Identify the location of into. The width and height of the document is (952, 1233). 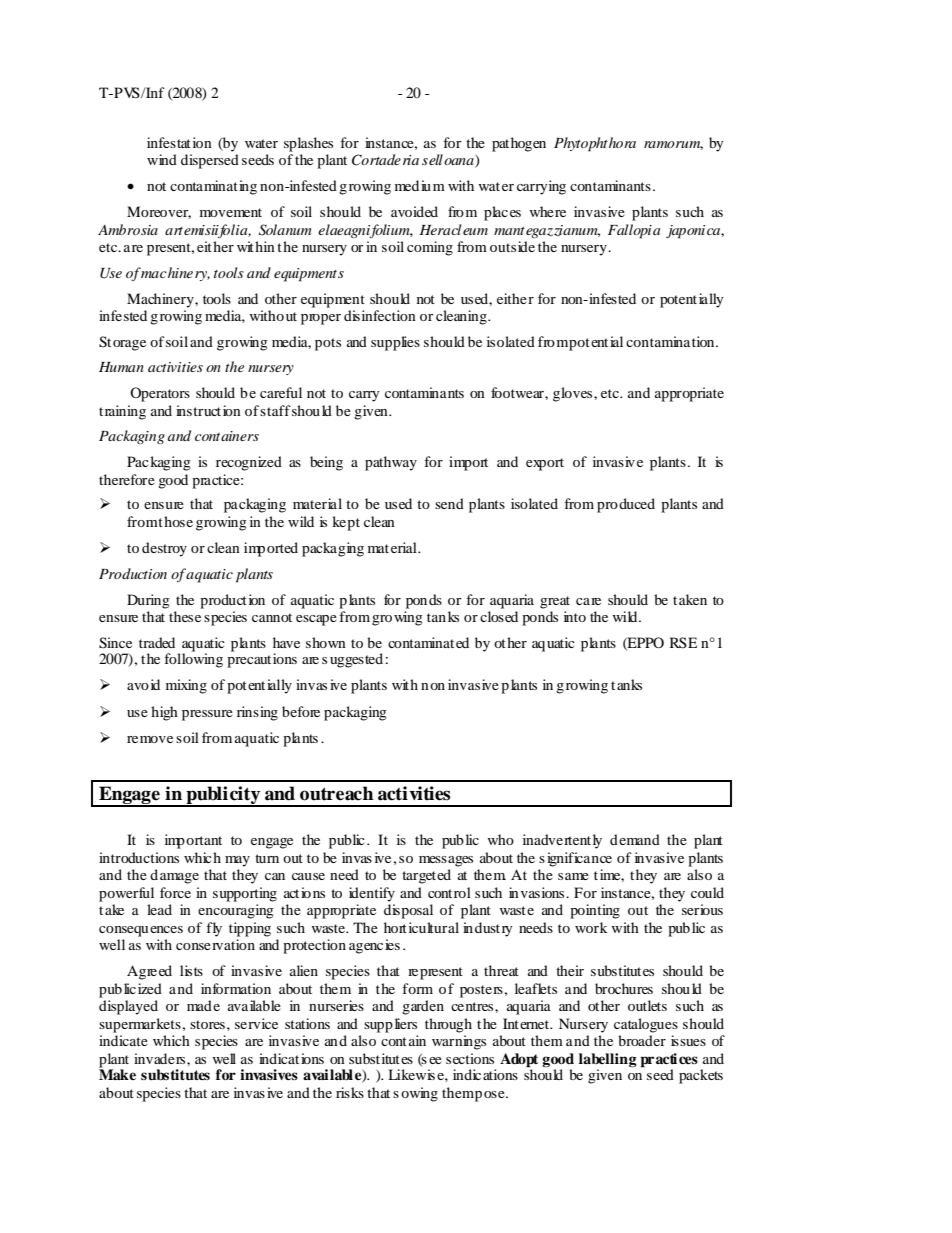
(575, 616).
